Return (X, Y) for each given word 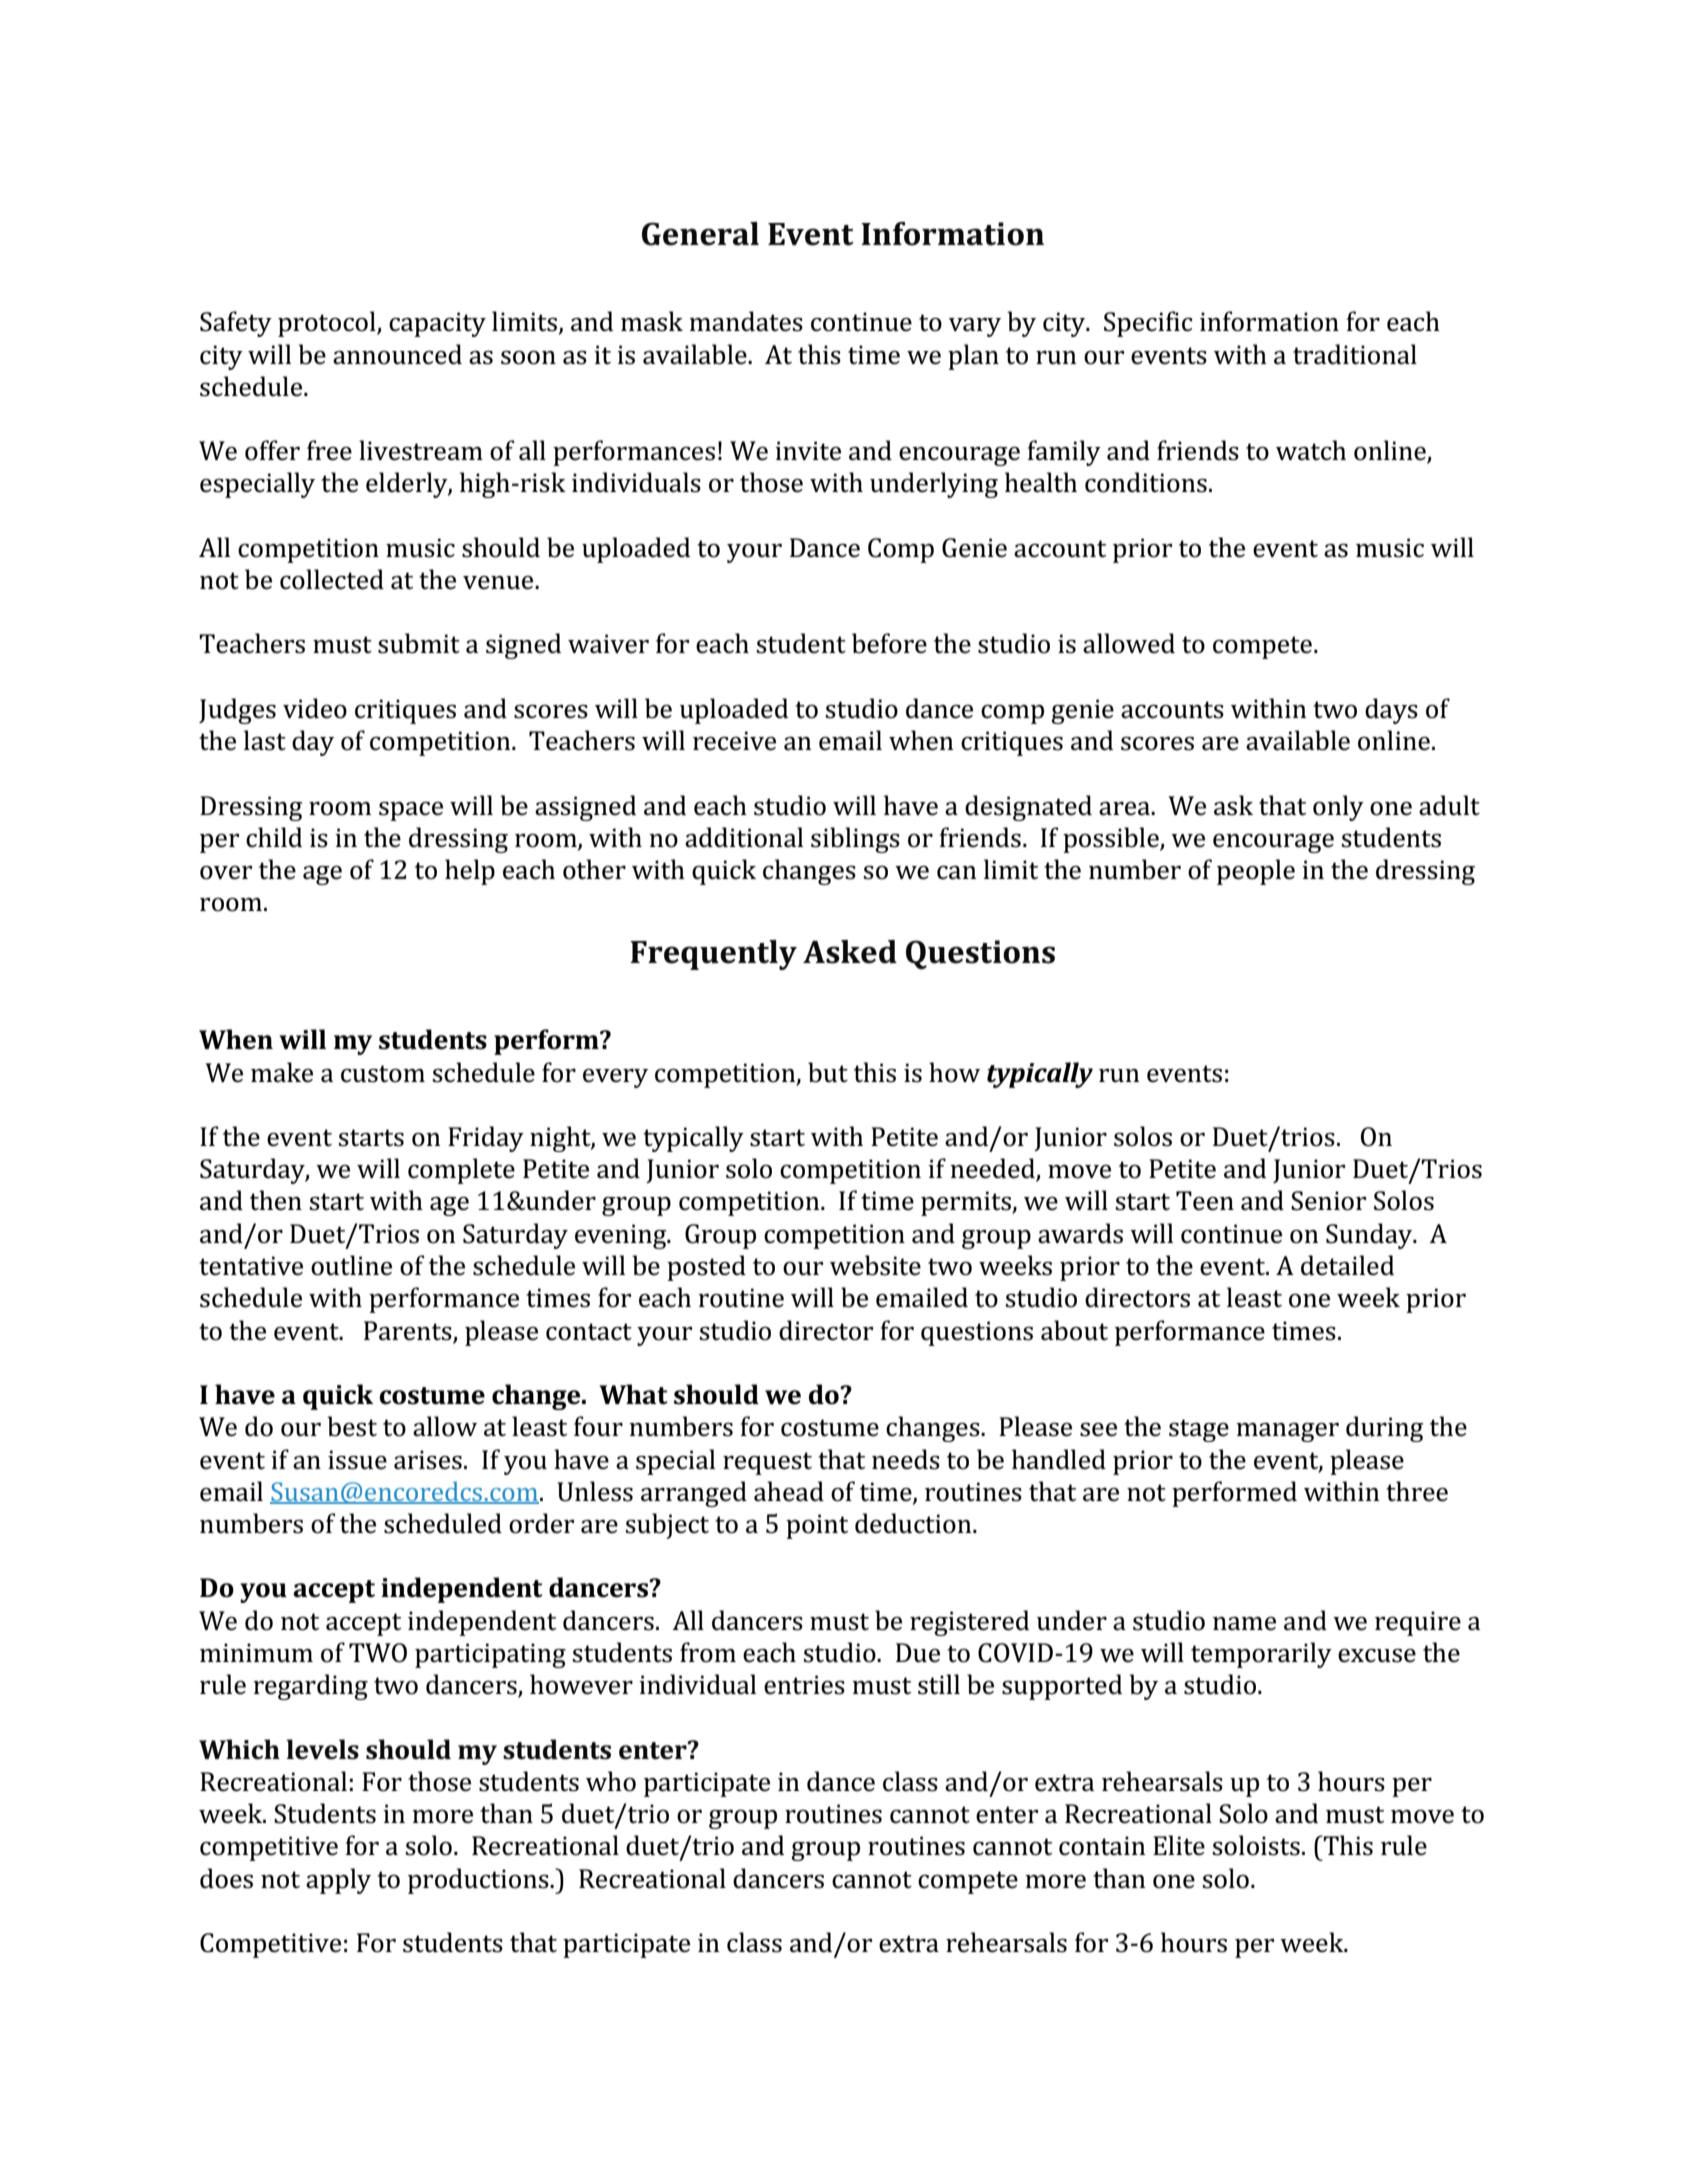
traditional (1355, 354)
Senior (1328, 1201)
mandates (746, 321)
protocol (328, 324)
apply (338, 1881)
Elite (1179, 1845)
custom (383, 1074)
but (828, 1072)
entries (804, 1685)
